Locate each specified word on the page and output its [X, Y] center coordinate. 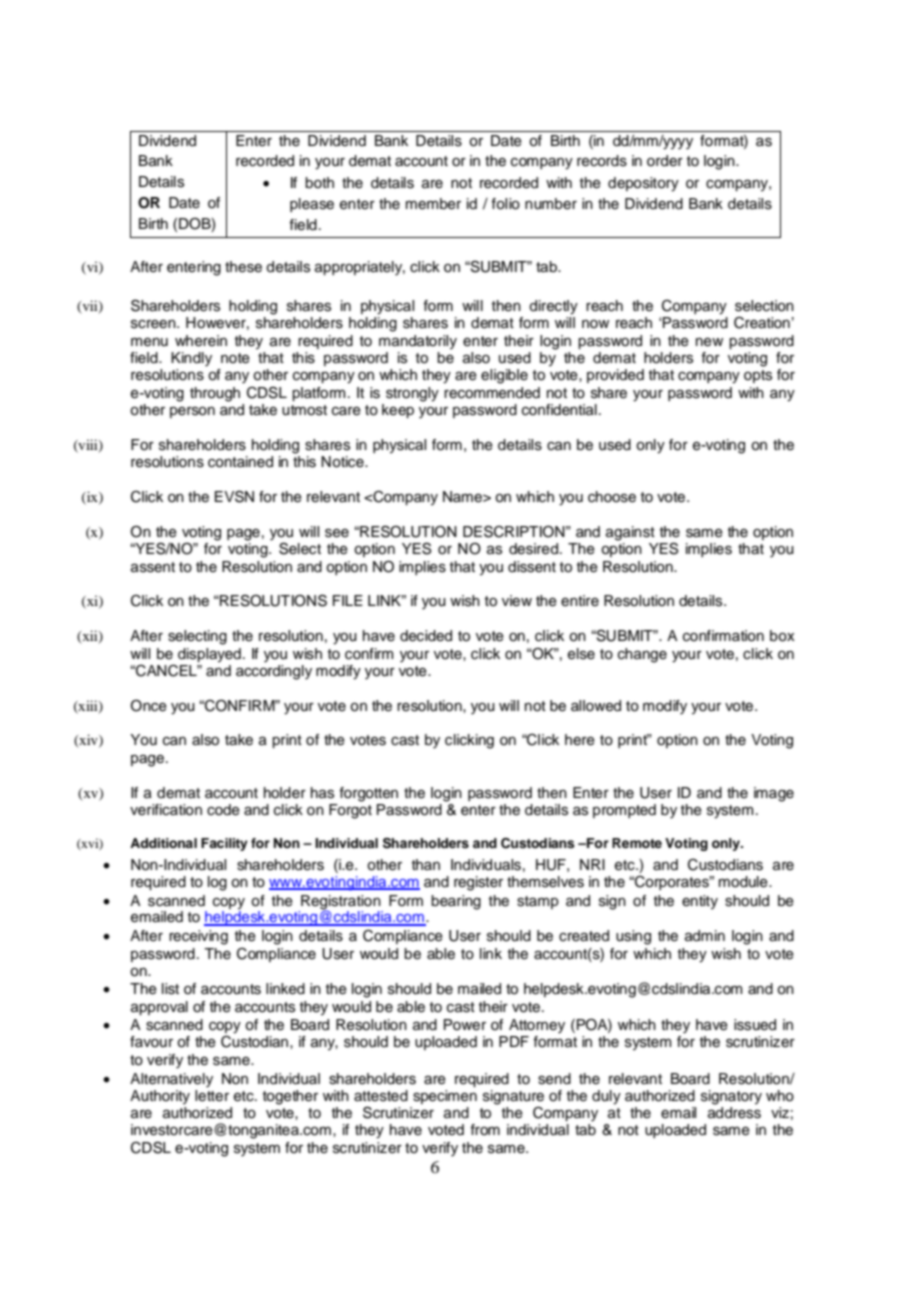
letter [212, 1094]
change [642, 655]
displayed [209, 655]
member [433, 204]
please [312, 205]
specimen [445, 1097]
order [665, 161]
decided [426, 636]
